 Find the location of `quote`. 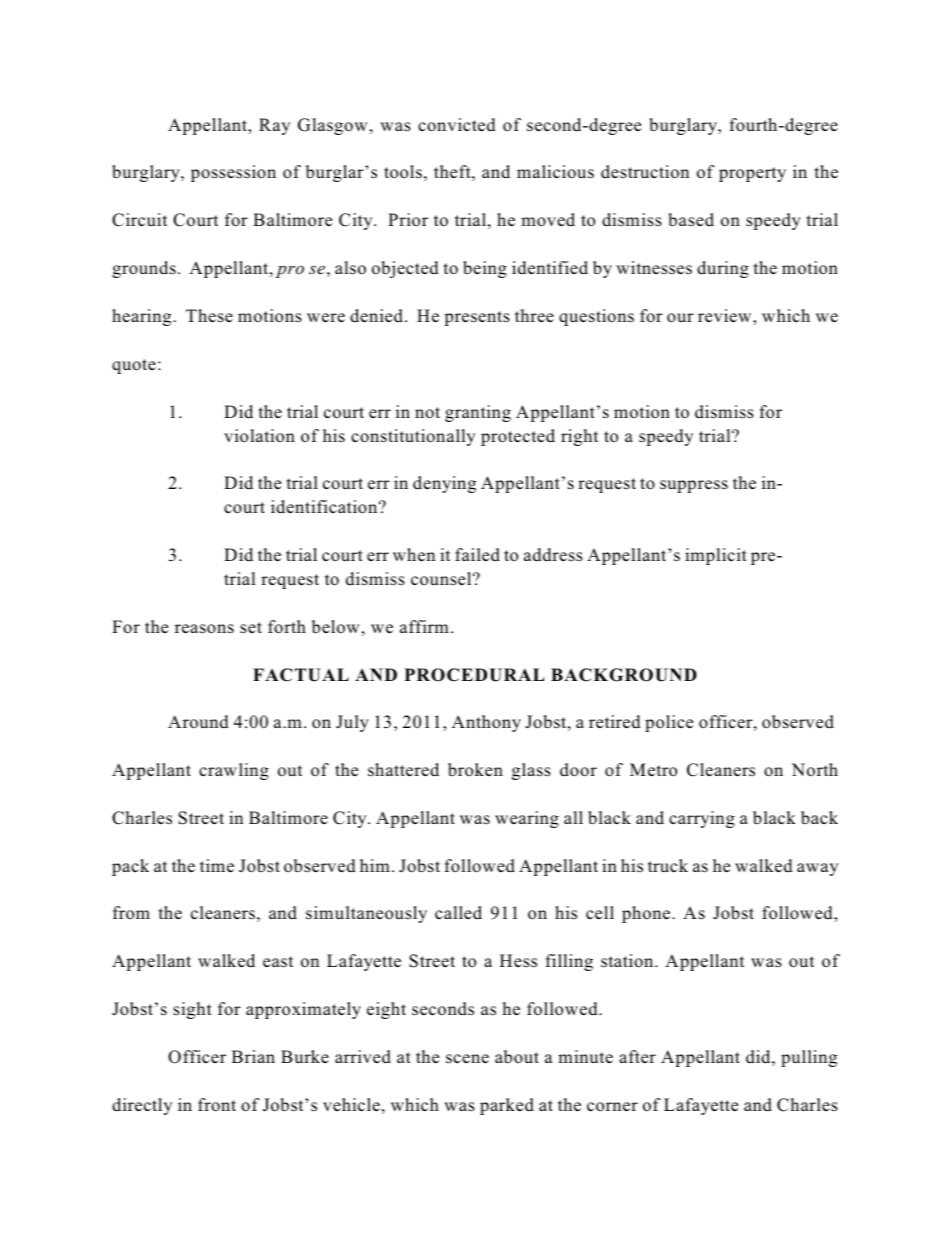

quote is located at coordinates (134, 366).
